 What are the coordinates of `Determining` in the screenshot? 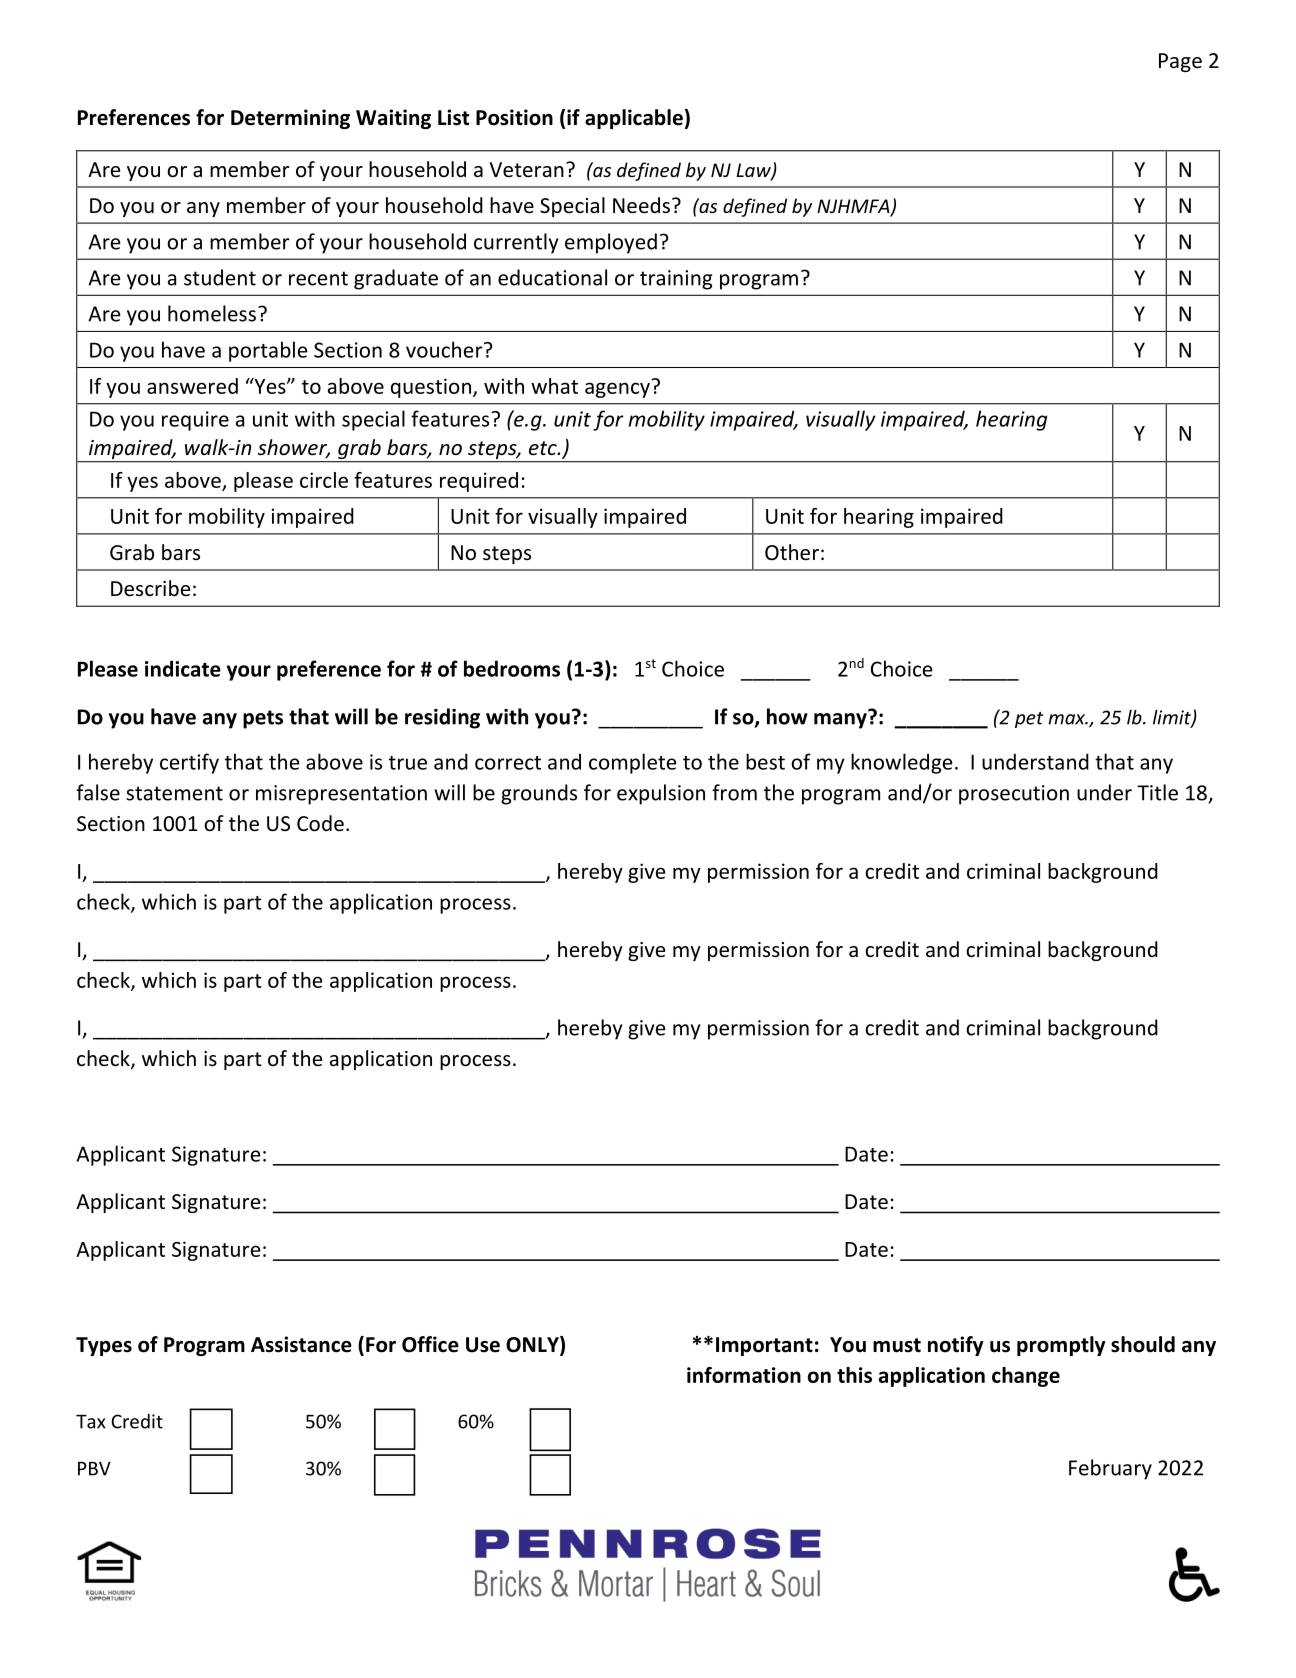 It's located at (290, 119).
